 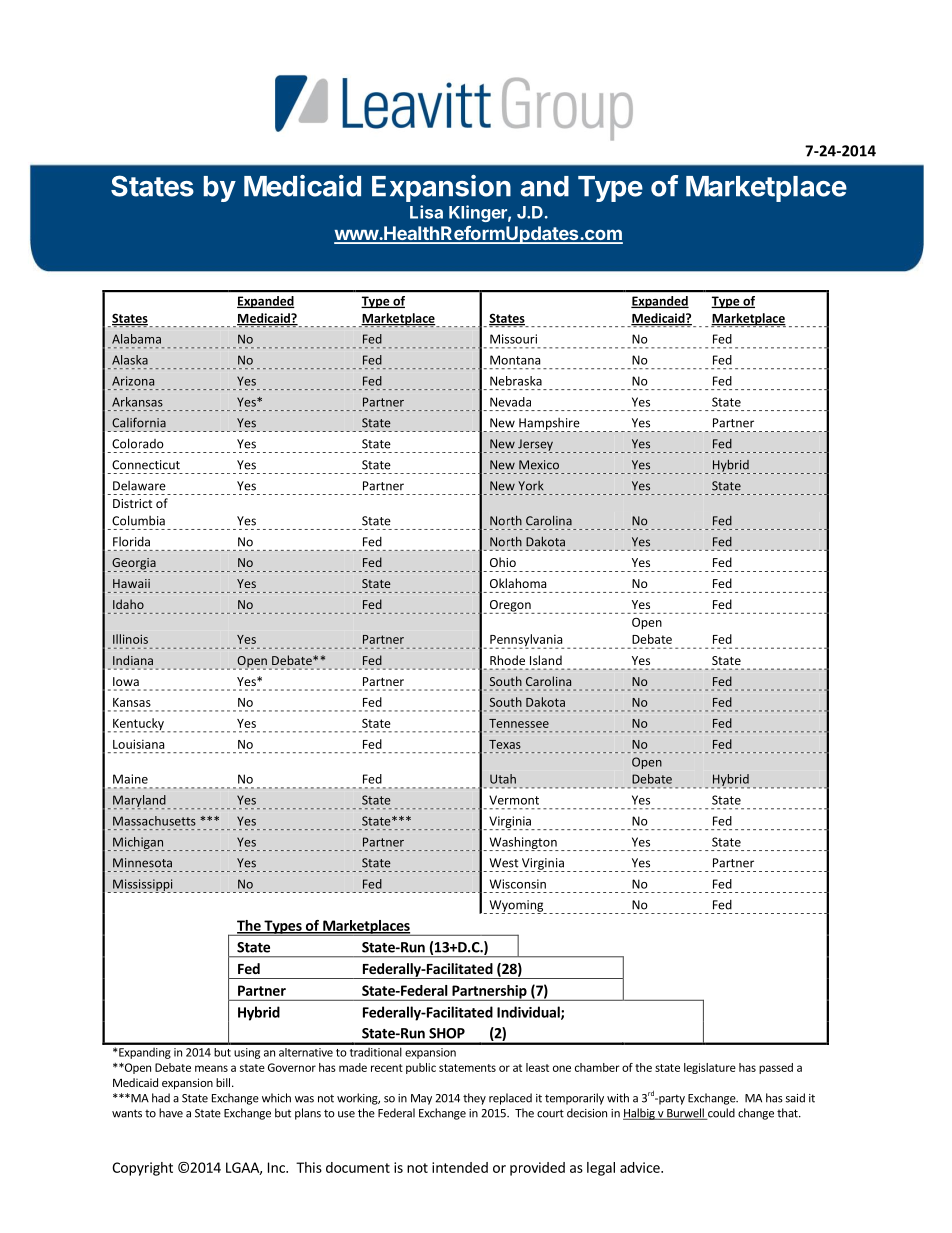 What do you see at coordinates (426, 212) in the image?
I see `Lisa` at bounding box center [426, 212].
